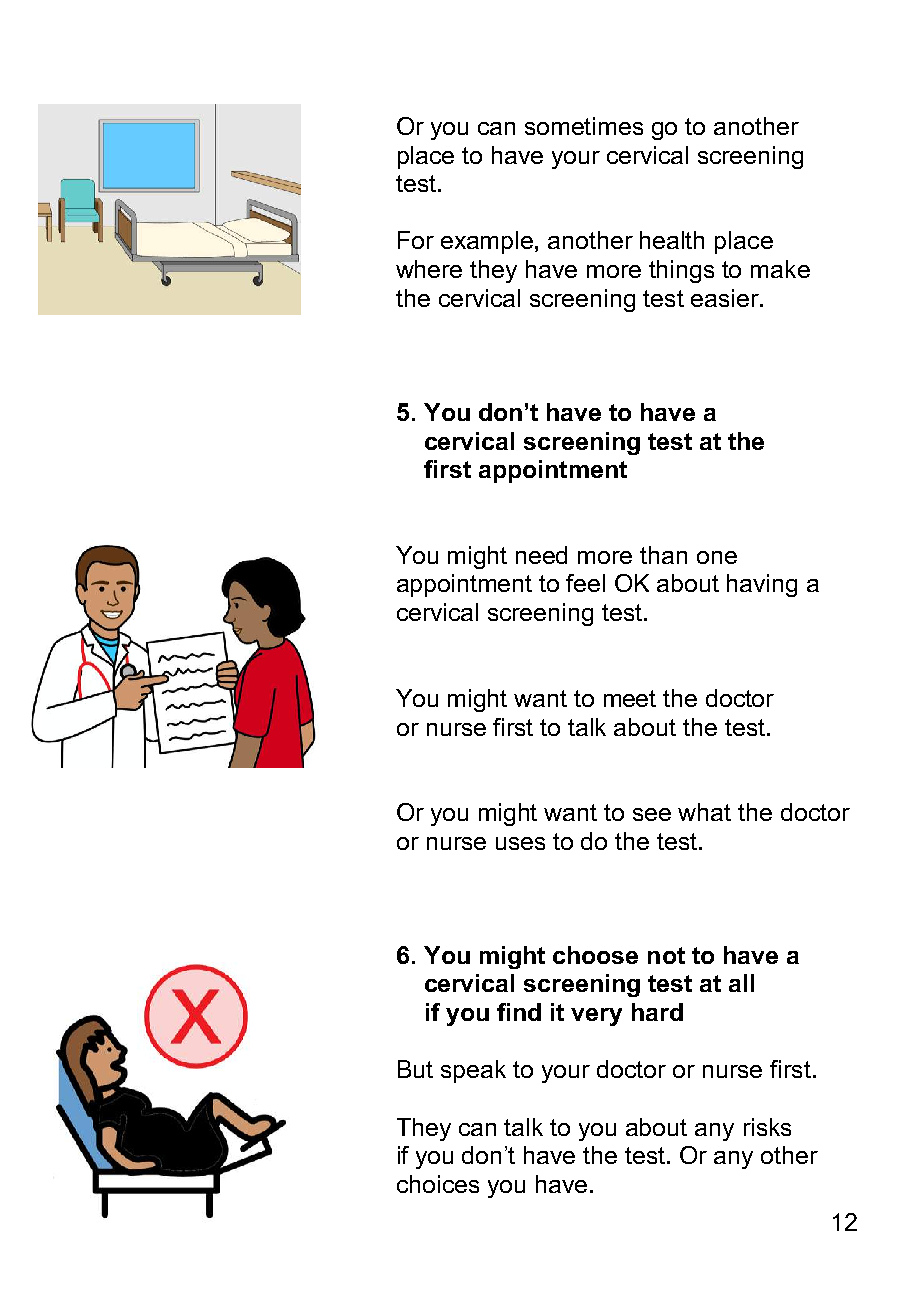 The width and height of the page is (924, 1308). I want to click on choices, so click(438, 1184).
